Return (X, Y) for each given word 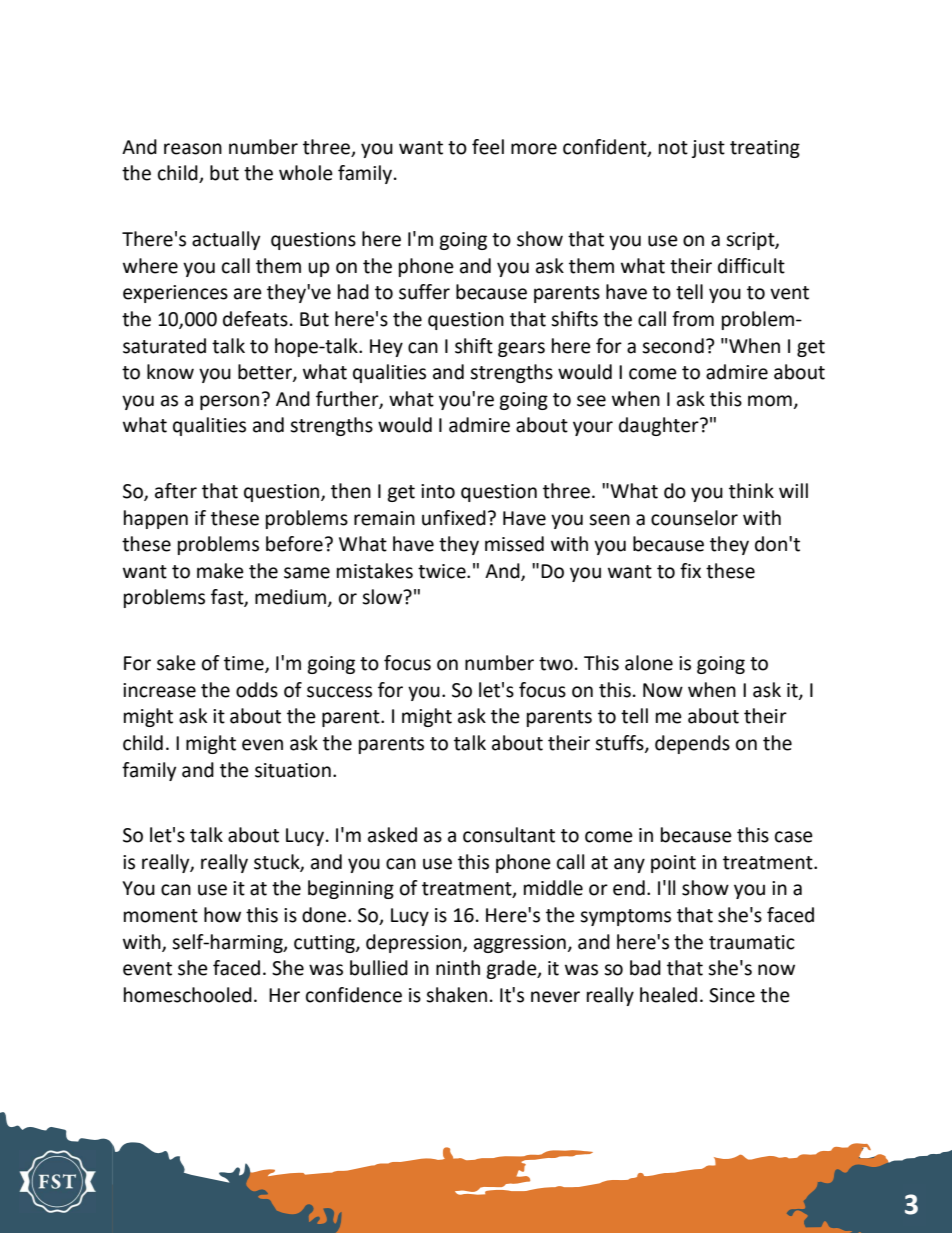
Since (732, 995)
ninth (458, 968)
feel (488, 147)
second (673, 346)
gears (521, 349)
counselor (694, 518)
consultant (509, 835)
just (708, 149)
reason (193, 149)
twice (443, 571)
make (220, 571)
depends (692, 744)
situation (293, 770)
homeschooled (188, 995)
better (266, 373)
